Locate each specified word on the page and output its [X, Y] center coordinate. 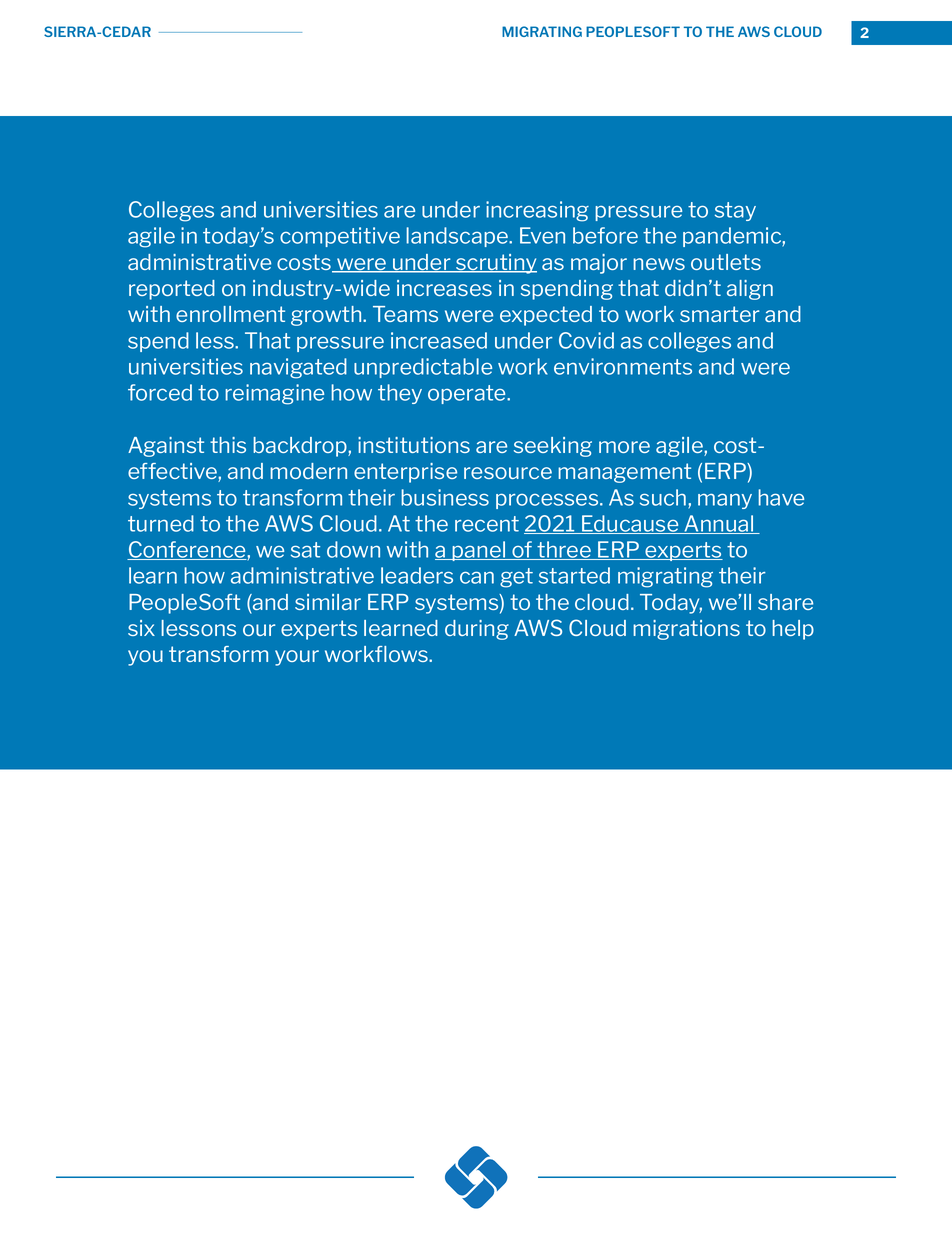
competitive [340, 237]
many [725, 501]
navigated [298, 368]
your [297, 658]
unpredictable [423, 368]
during [477, 630]
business [445, 497]
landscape [458, 237]
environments [623, 366]
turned [161, 523]
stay [735, 211]
